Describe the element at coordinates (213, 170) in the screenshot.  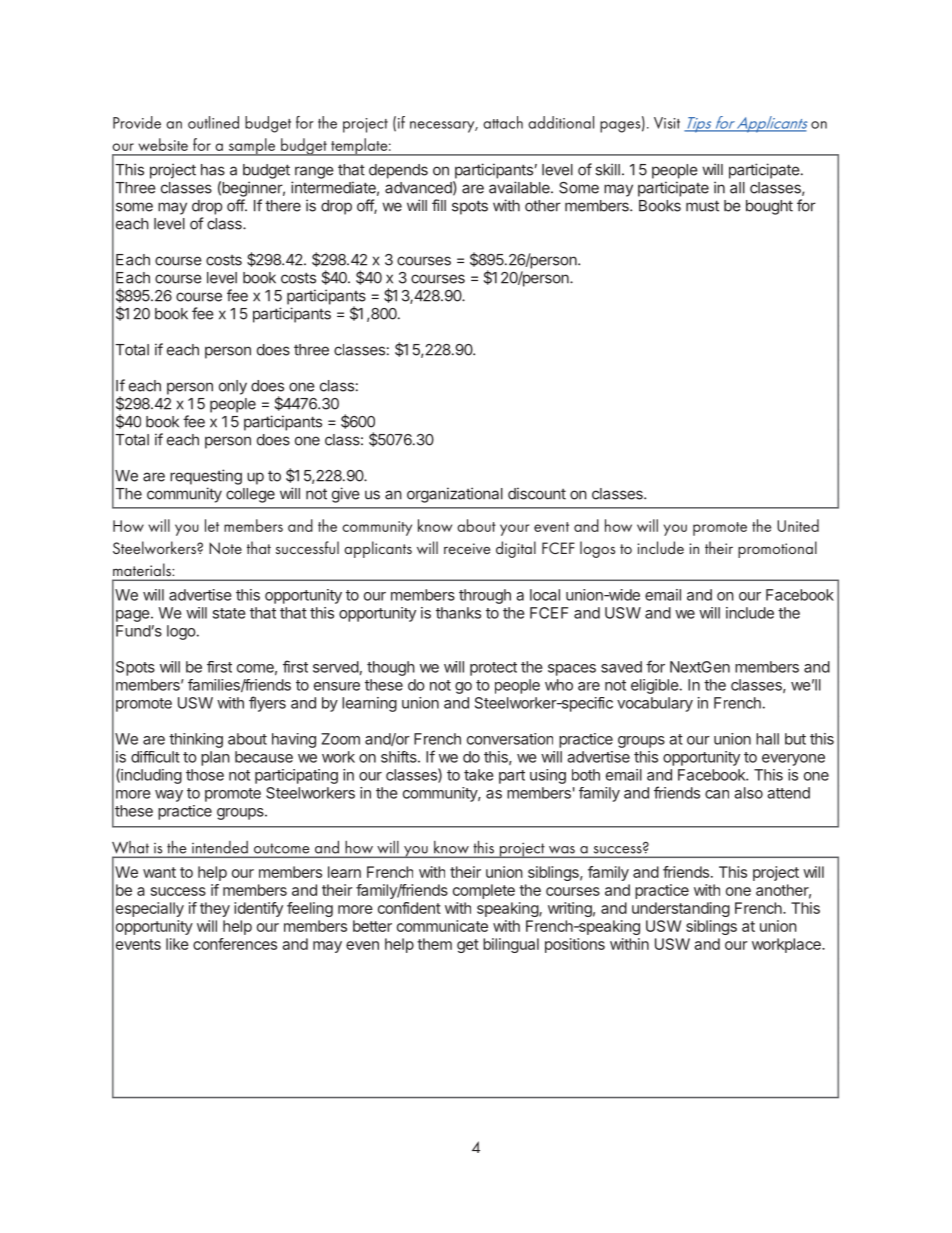
I see `has` at that location.
